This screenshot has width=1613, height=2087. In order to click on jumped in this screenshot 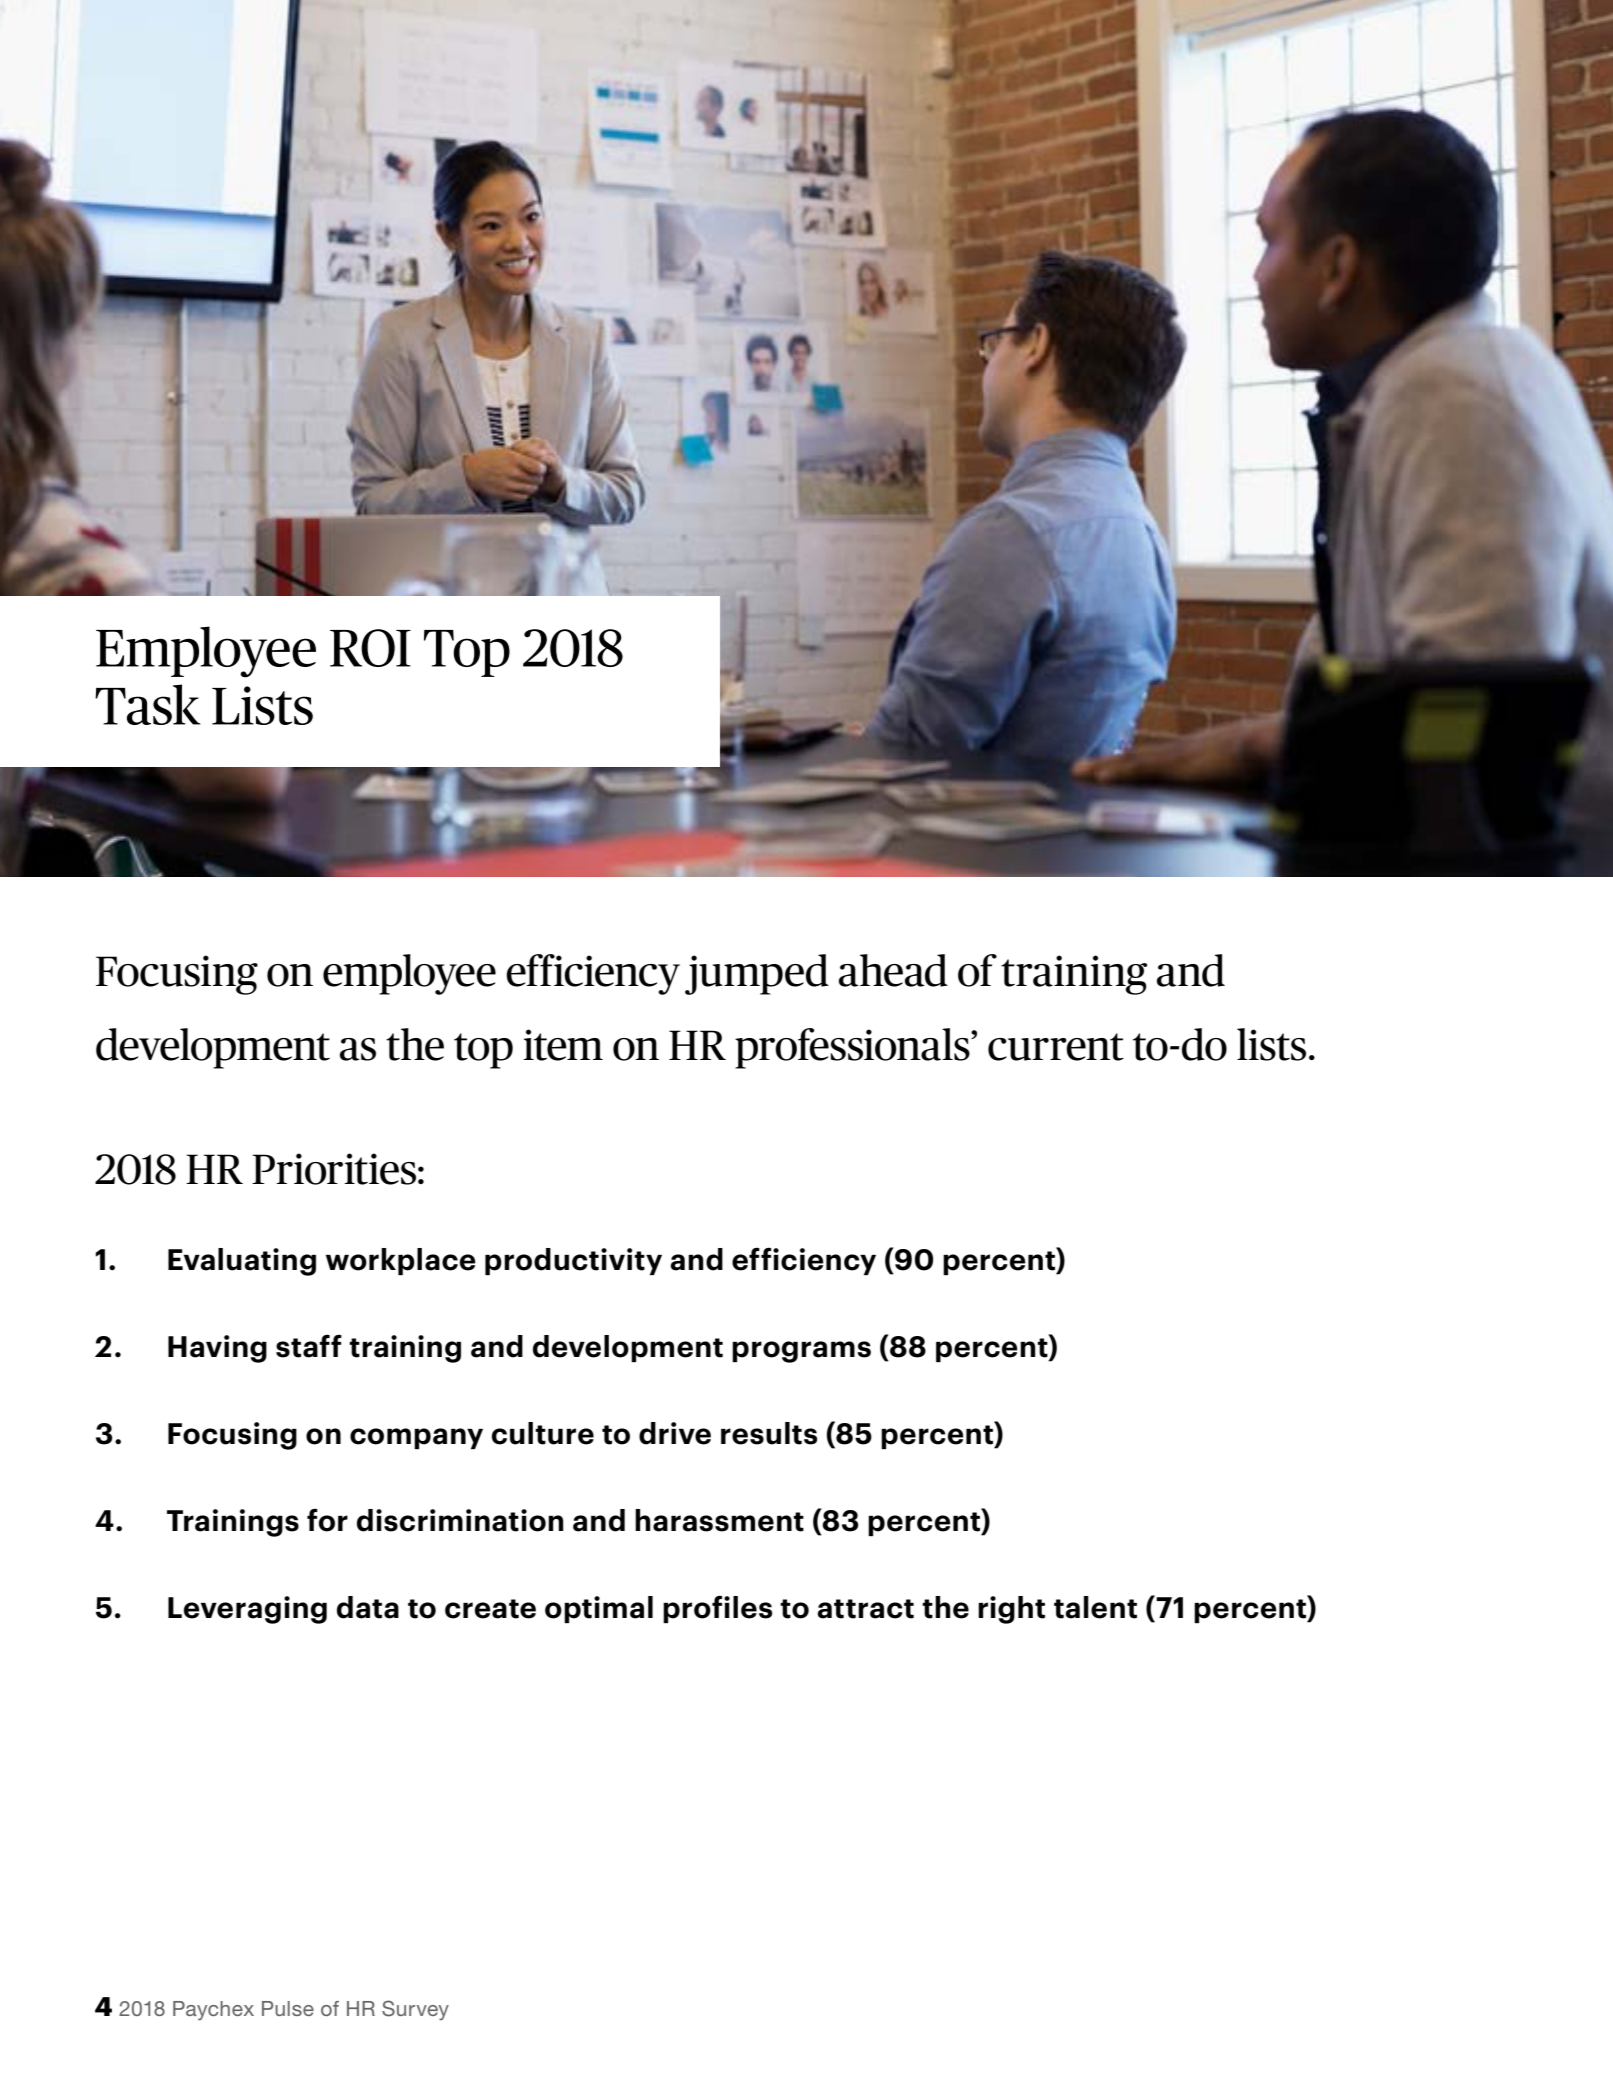, I will do `click(757, 974)`.
